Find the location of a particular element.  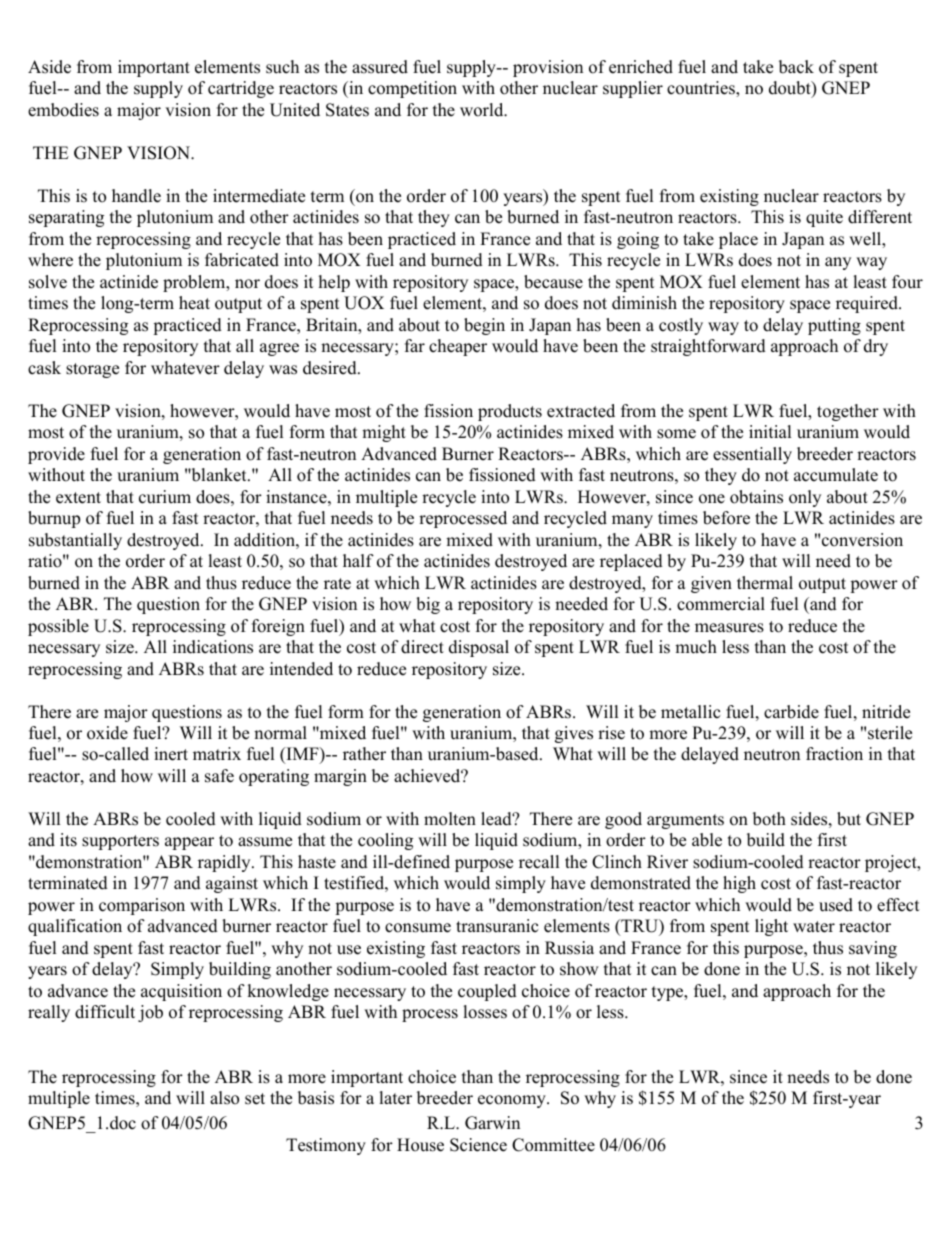

disposal is located at coordinates (479, 648).
